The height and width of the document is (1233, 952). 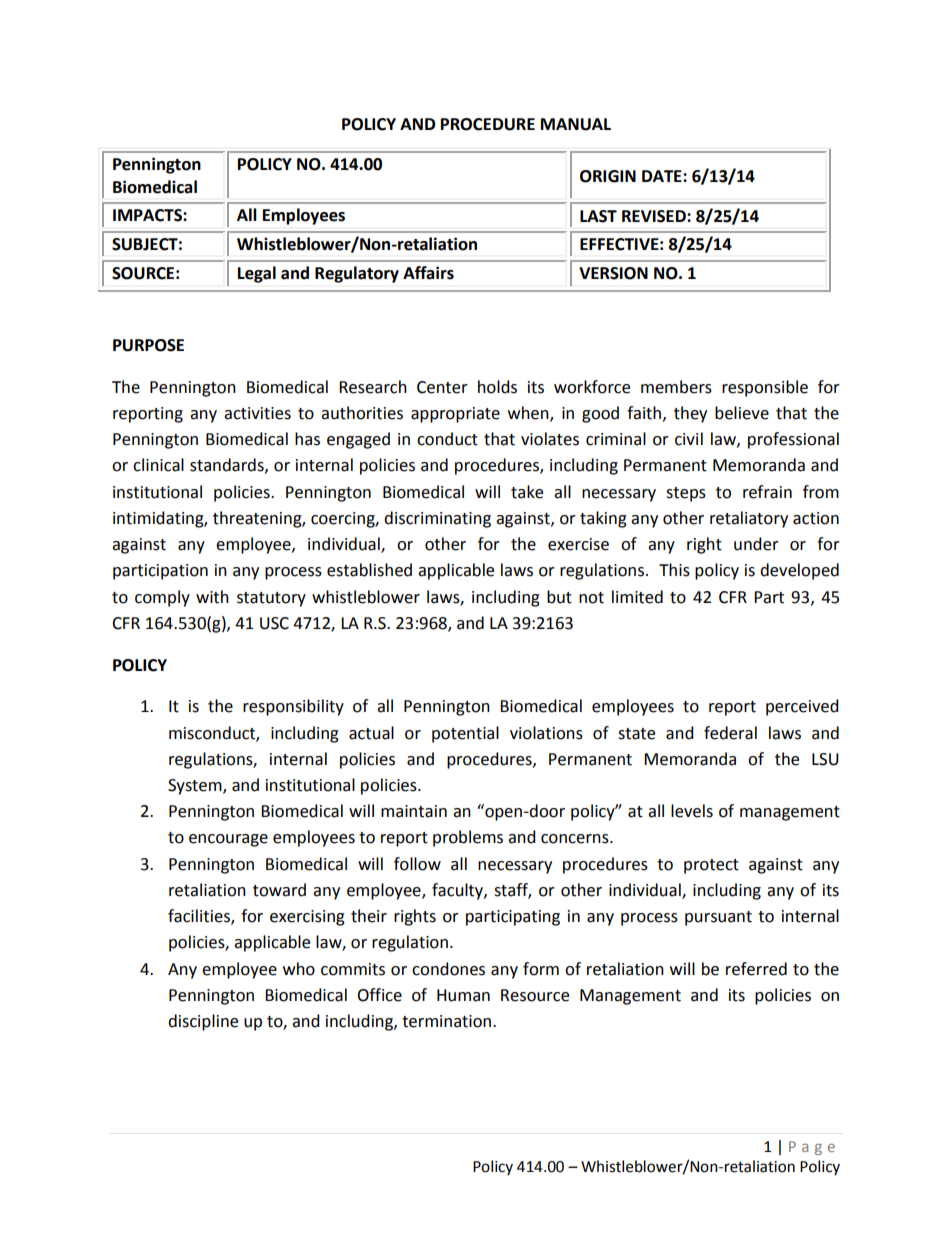 What do you see at coordinates (257, 274) in the document?
I see `Legal` at bounding box center [257, 274].
